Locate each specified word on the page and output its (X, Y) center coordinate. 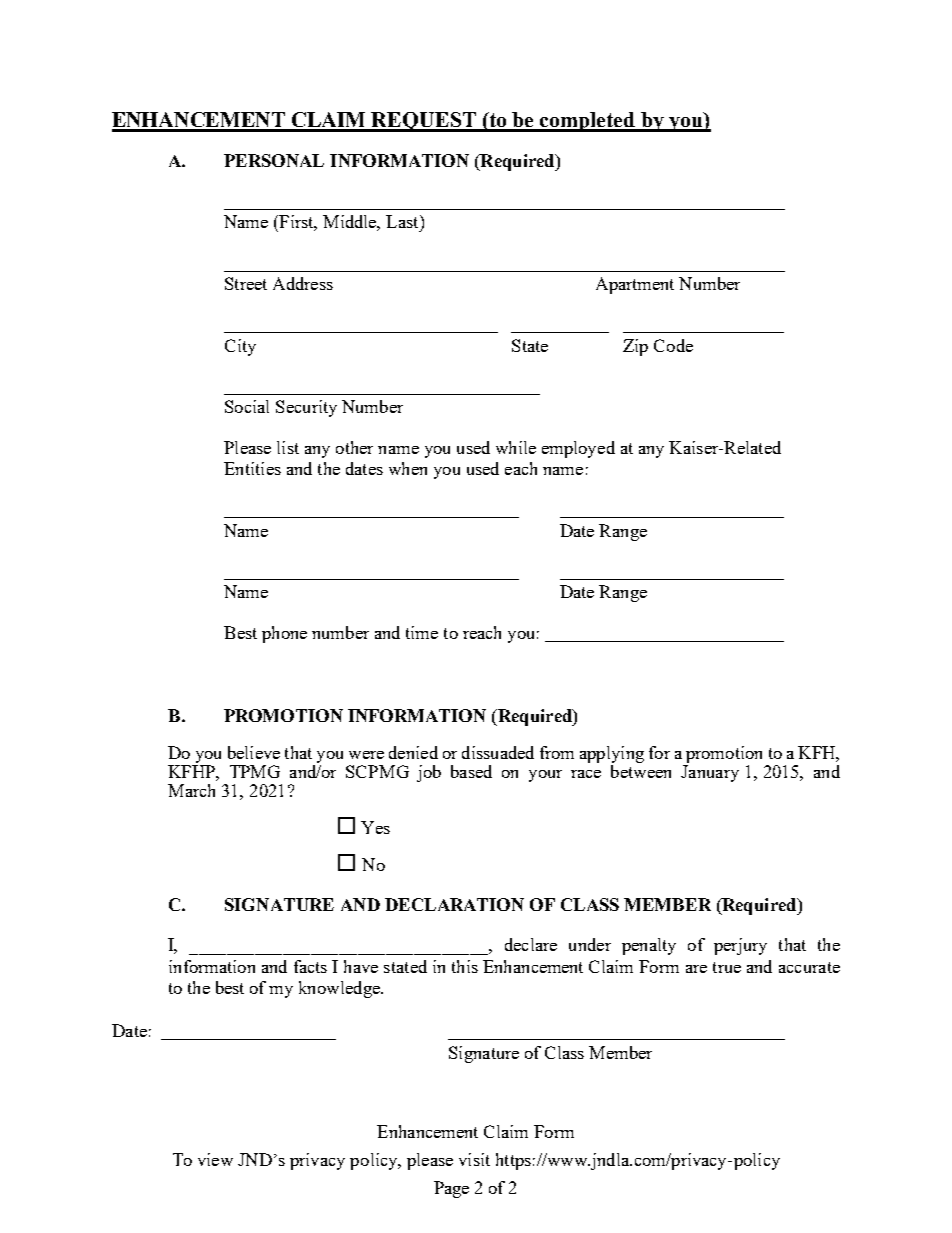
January (710, 773)
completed (588, 122)
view (215, 1159)
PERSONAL (274, 160)
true (727, 967)
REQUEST (424, 122)
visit (474, 1159)
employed (578, 449)
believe (254, 752)
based (471, 771)
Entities (252, 468)
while (516, 447)
